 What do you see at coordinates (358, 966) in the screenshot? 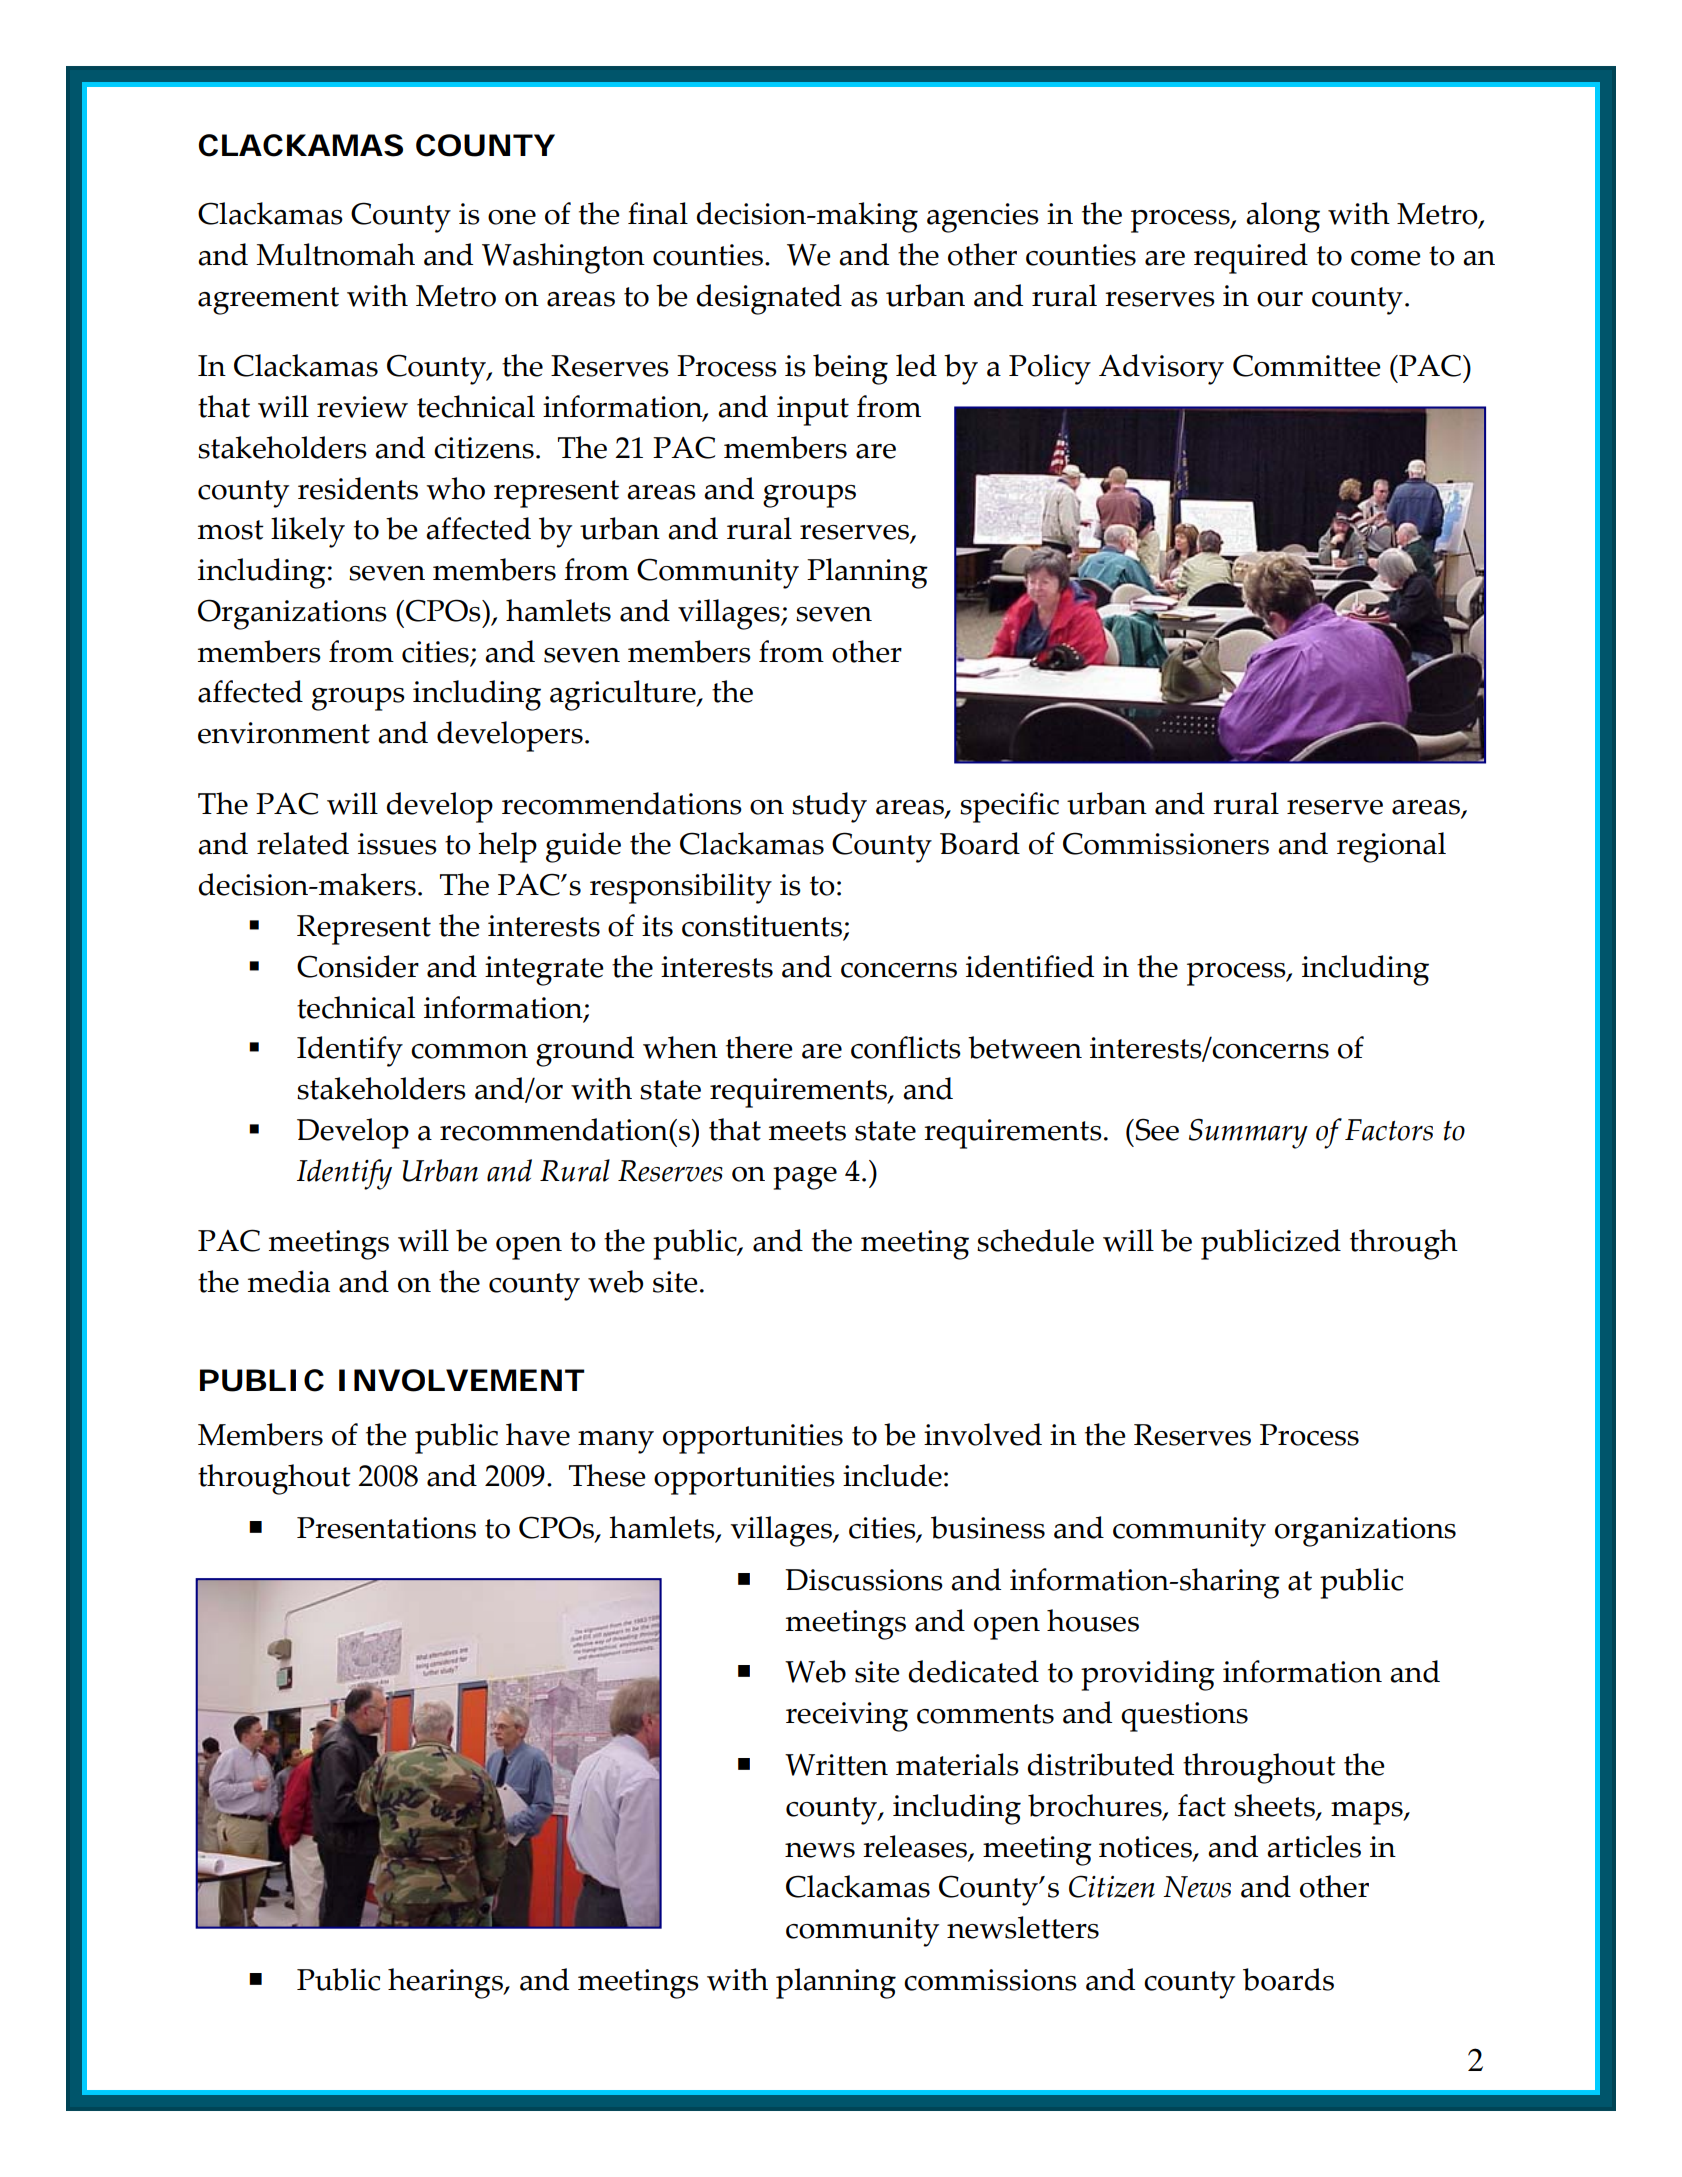
I see `Consider` at bounding box center [358, 966].
